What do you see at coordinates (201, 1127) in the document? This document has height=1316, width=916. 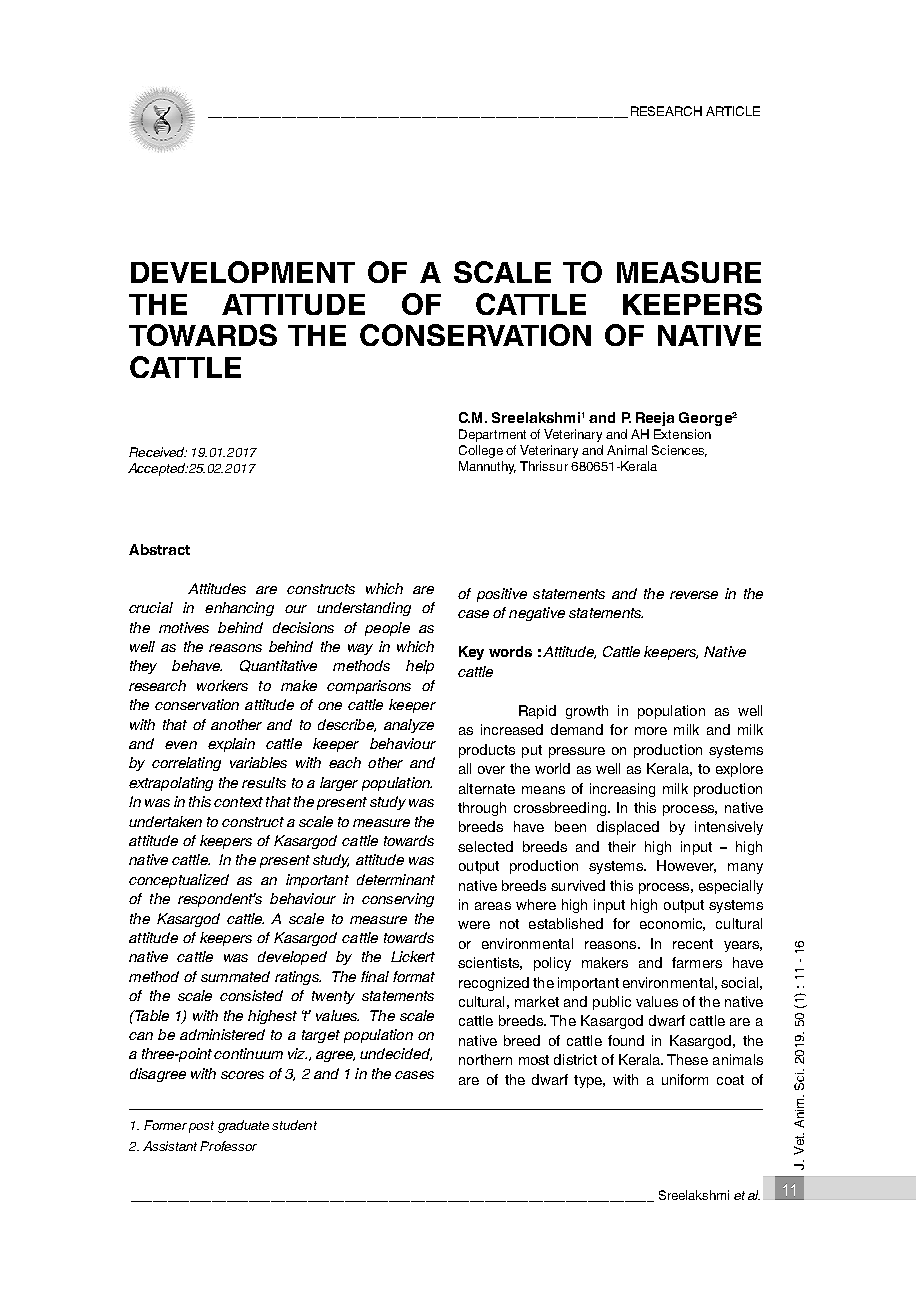 I see `post` at bounding box center [201, 1127].
